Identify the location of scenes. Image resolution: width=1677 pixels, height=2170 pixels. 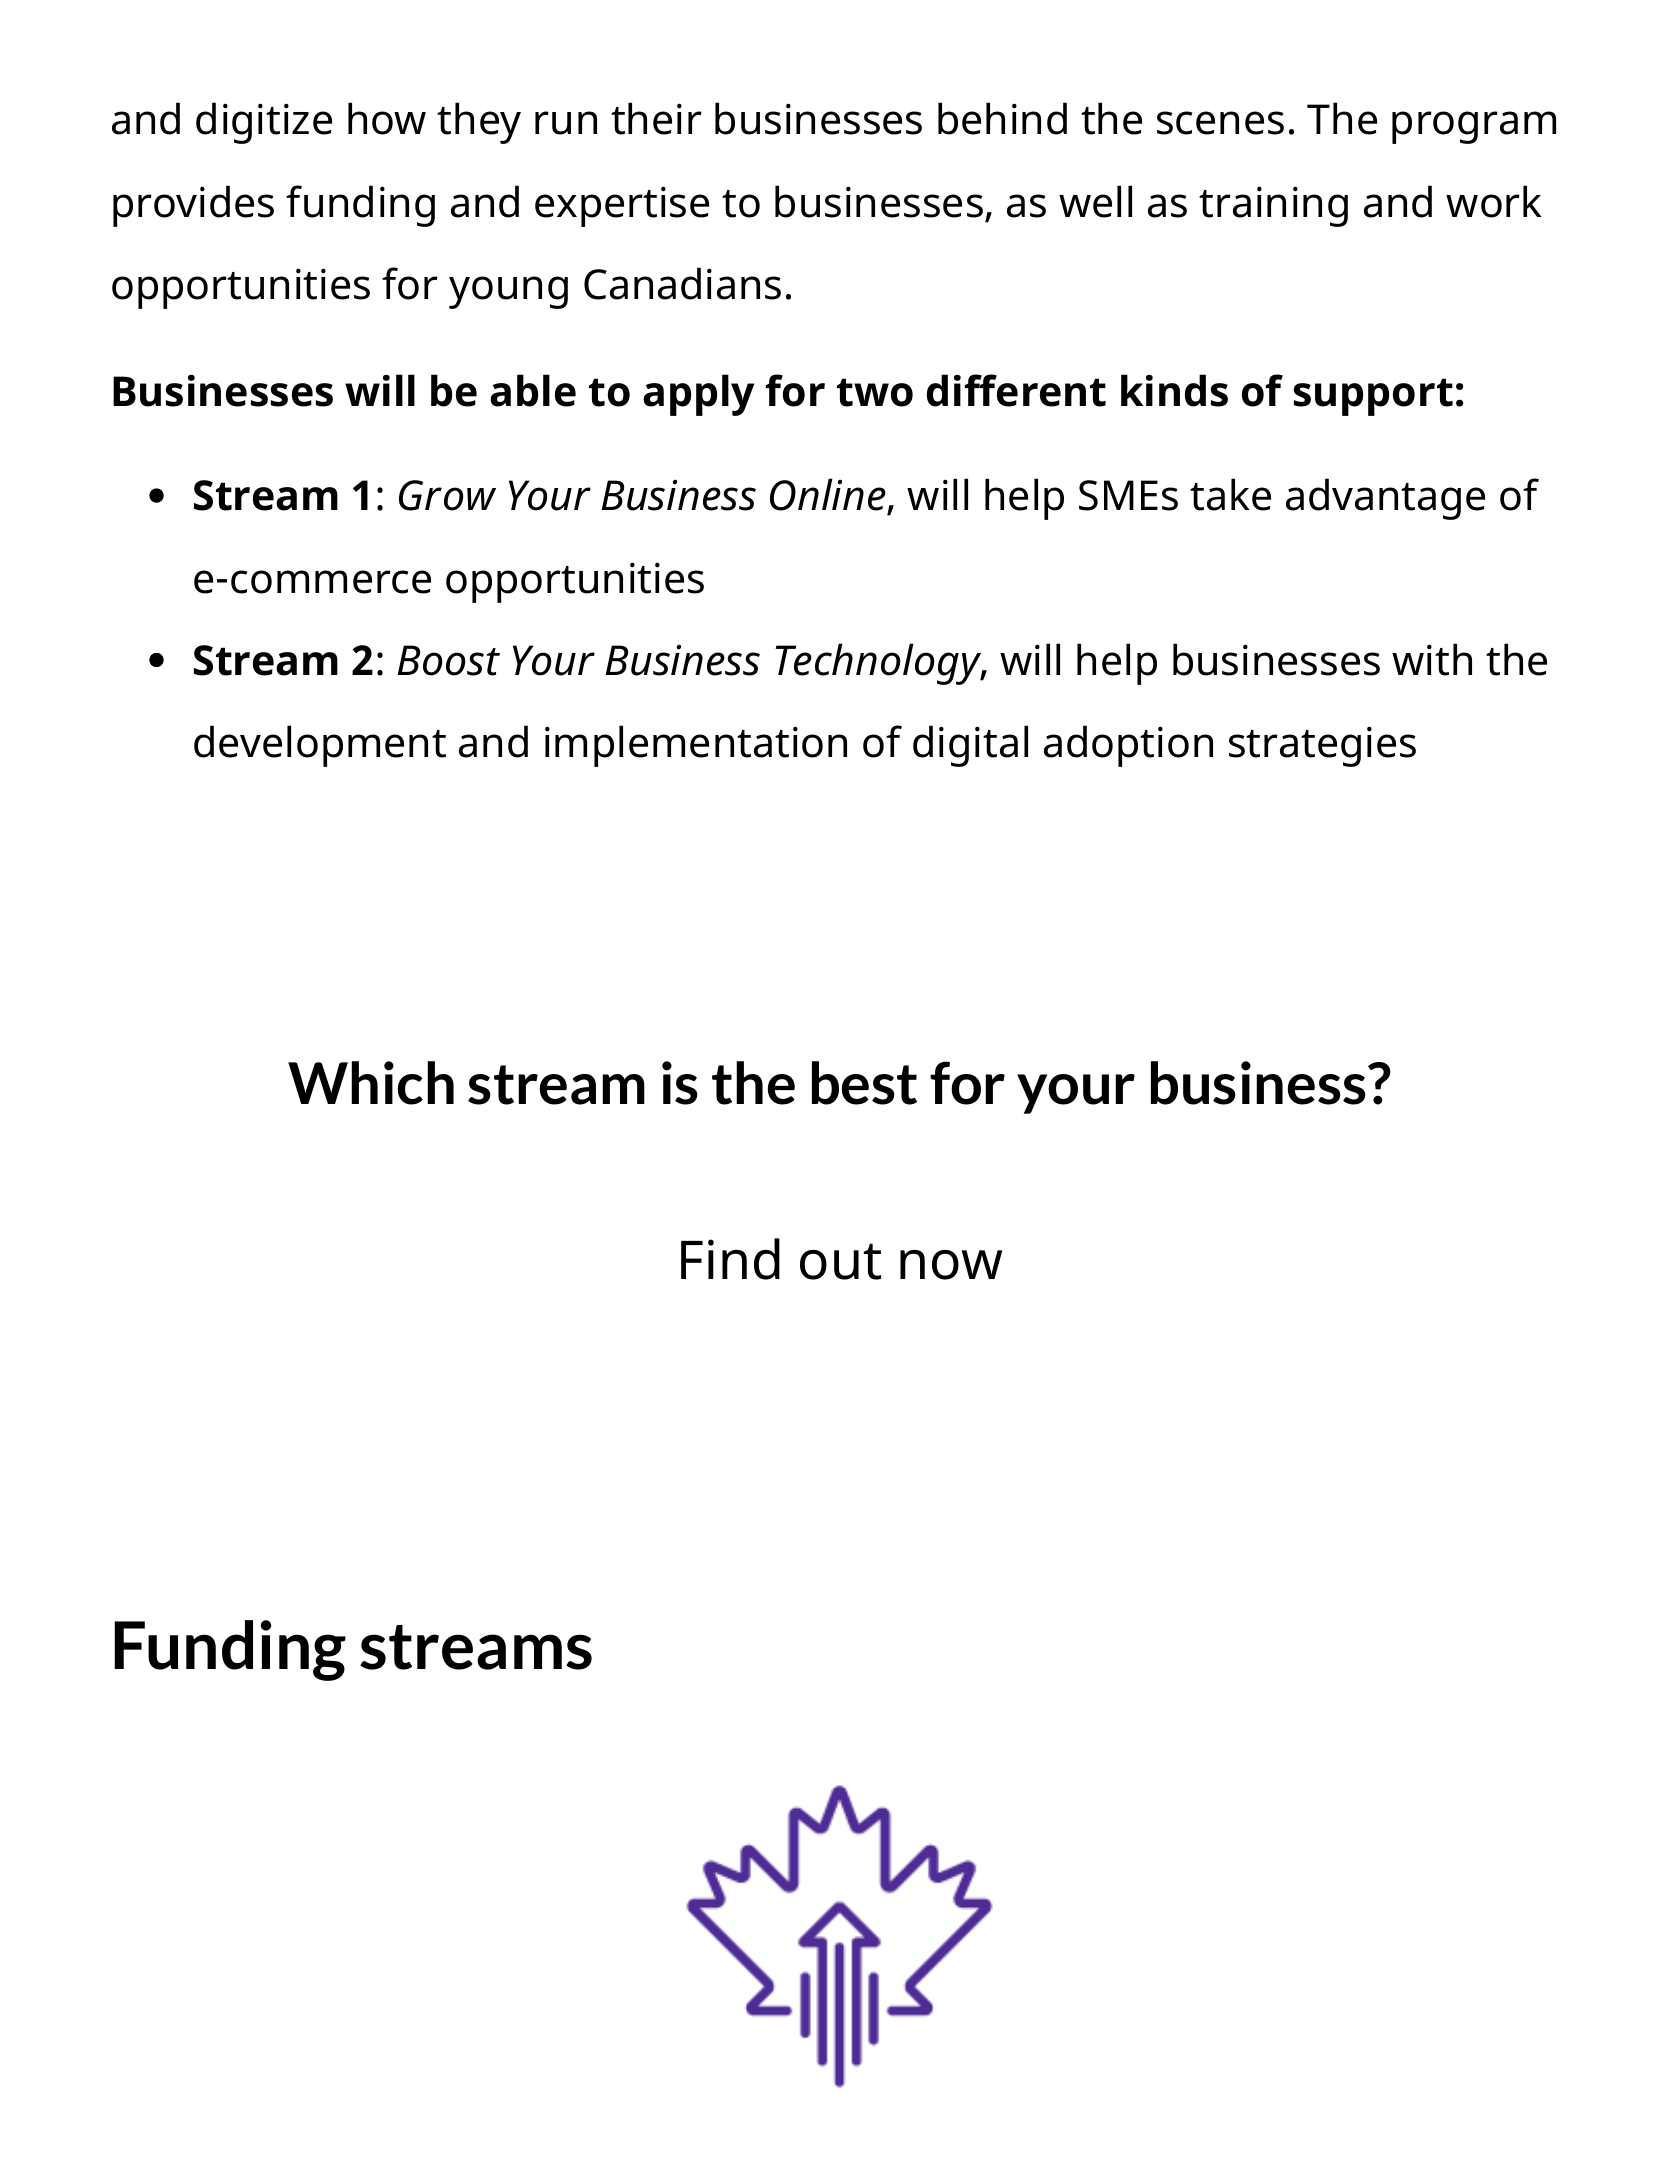
(1220, 123).
